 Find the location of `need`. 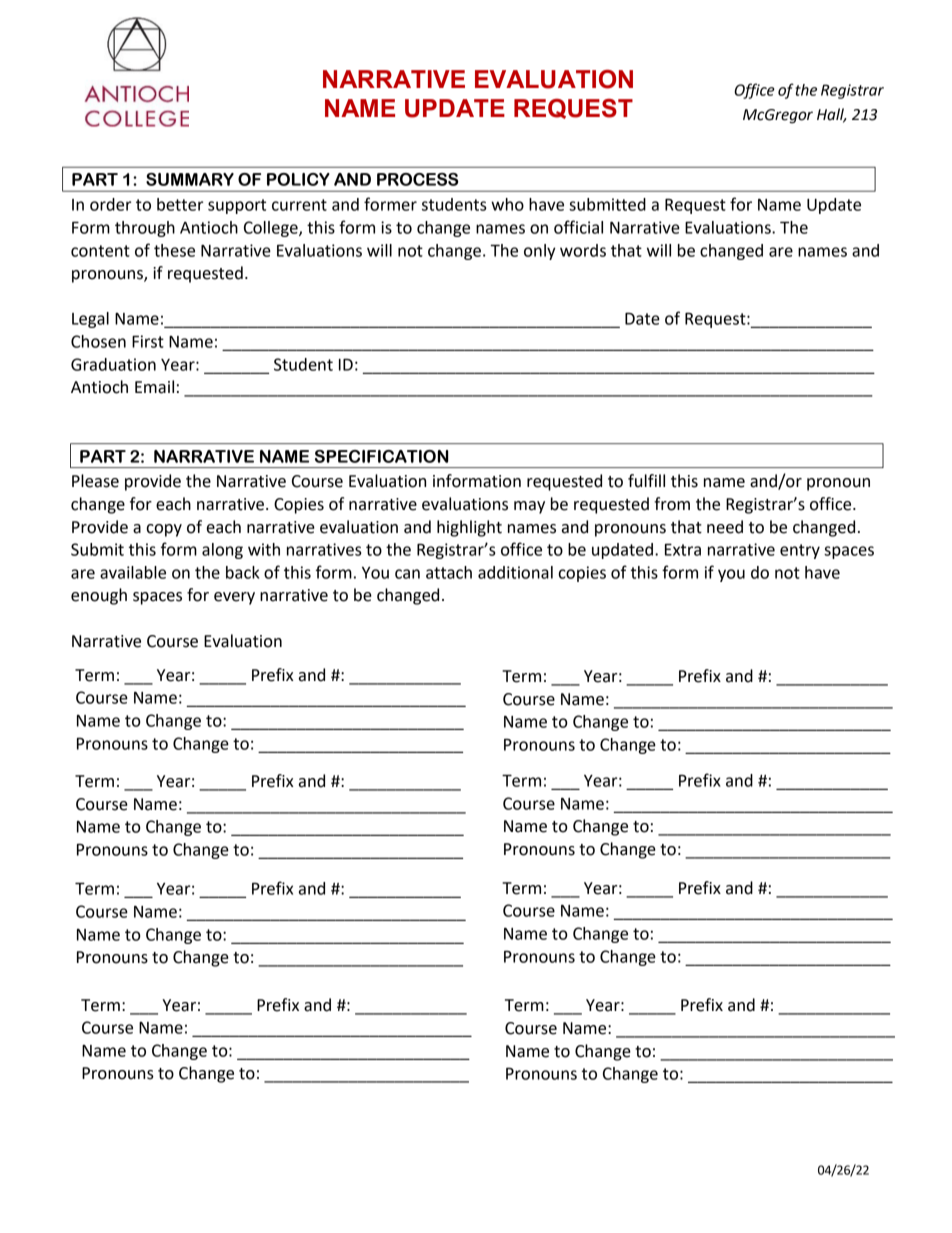

need is located at coordinates (725, 527).
